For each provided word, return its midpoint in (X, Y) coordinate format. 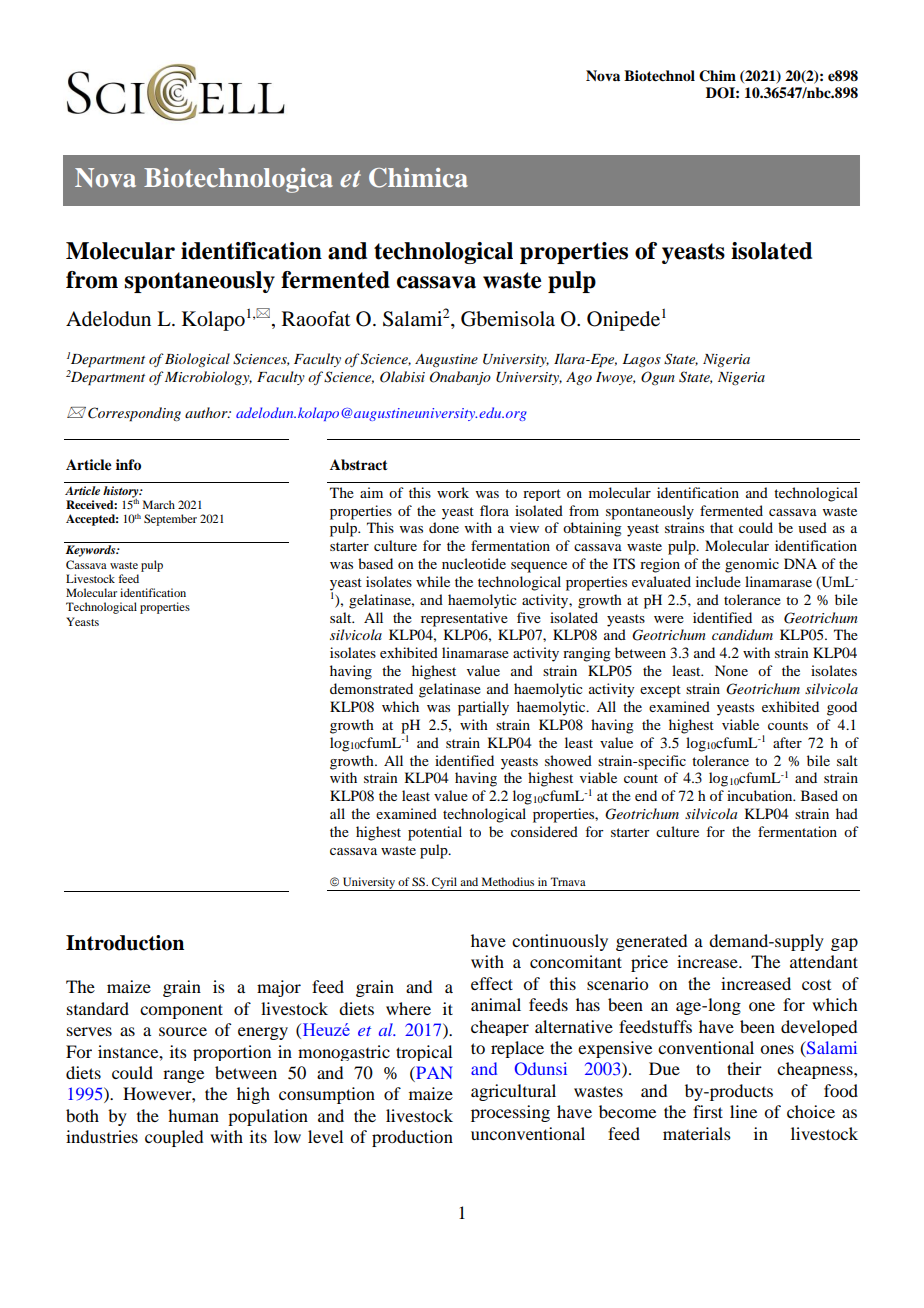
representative (464, 619)
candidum (742, 634)
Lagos (642, 360)
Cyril (445, 884)
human (193, 1115)
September (170, 520)
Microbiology (208, 378)
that (721, 527)
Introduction (125, 943)
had (847, 813)
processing (510, 1113)
